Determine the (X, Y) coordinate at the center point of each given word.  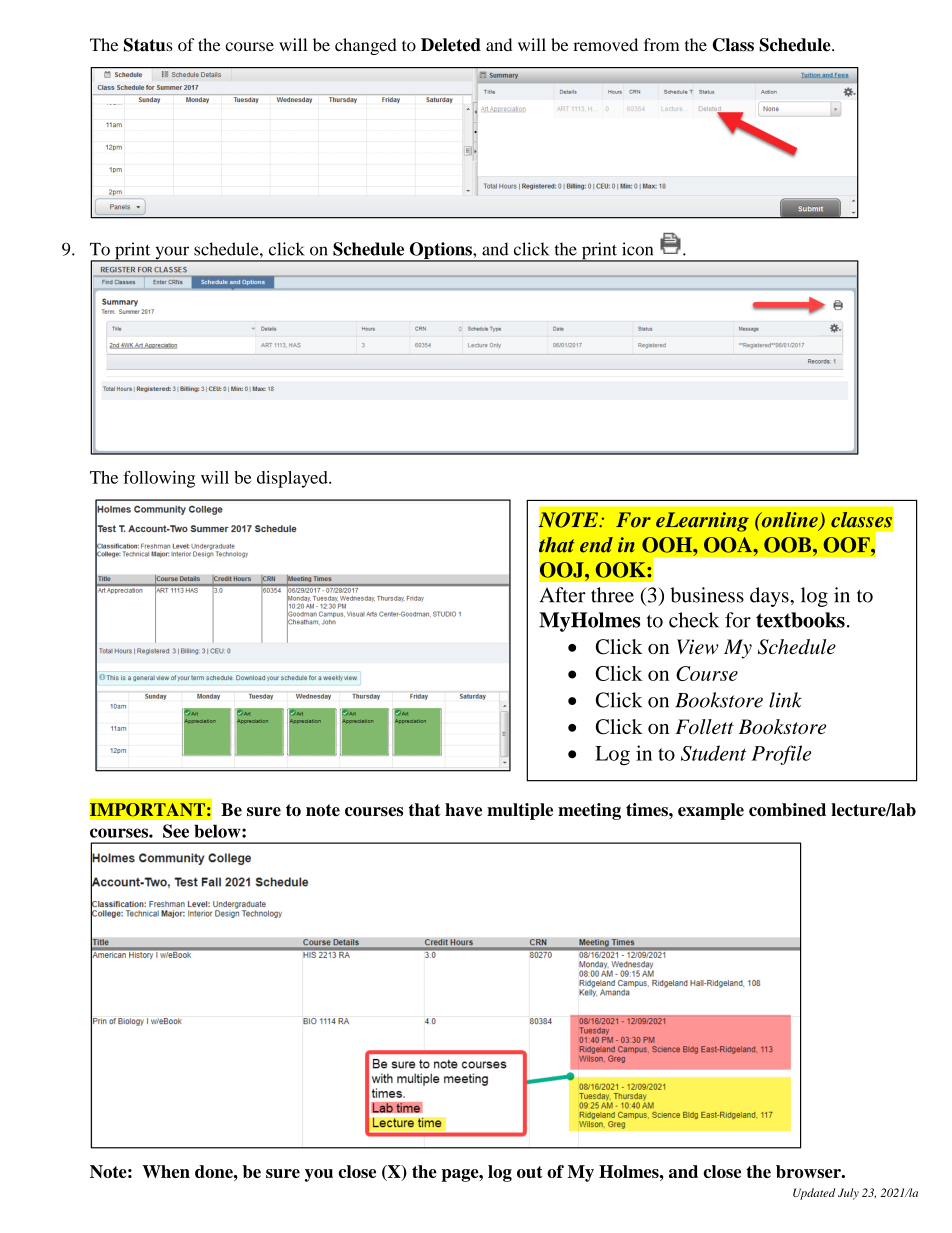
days (770, 597)
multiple (520, 811)
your (172, 254)
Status (148, 45)
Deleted (451, 45)
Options (440, 252)
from (662, 44)
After (563, 595)
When (166, 1171)
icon (637, 249)
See (176, 831)
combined (787, 809)
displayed (293, 479)
